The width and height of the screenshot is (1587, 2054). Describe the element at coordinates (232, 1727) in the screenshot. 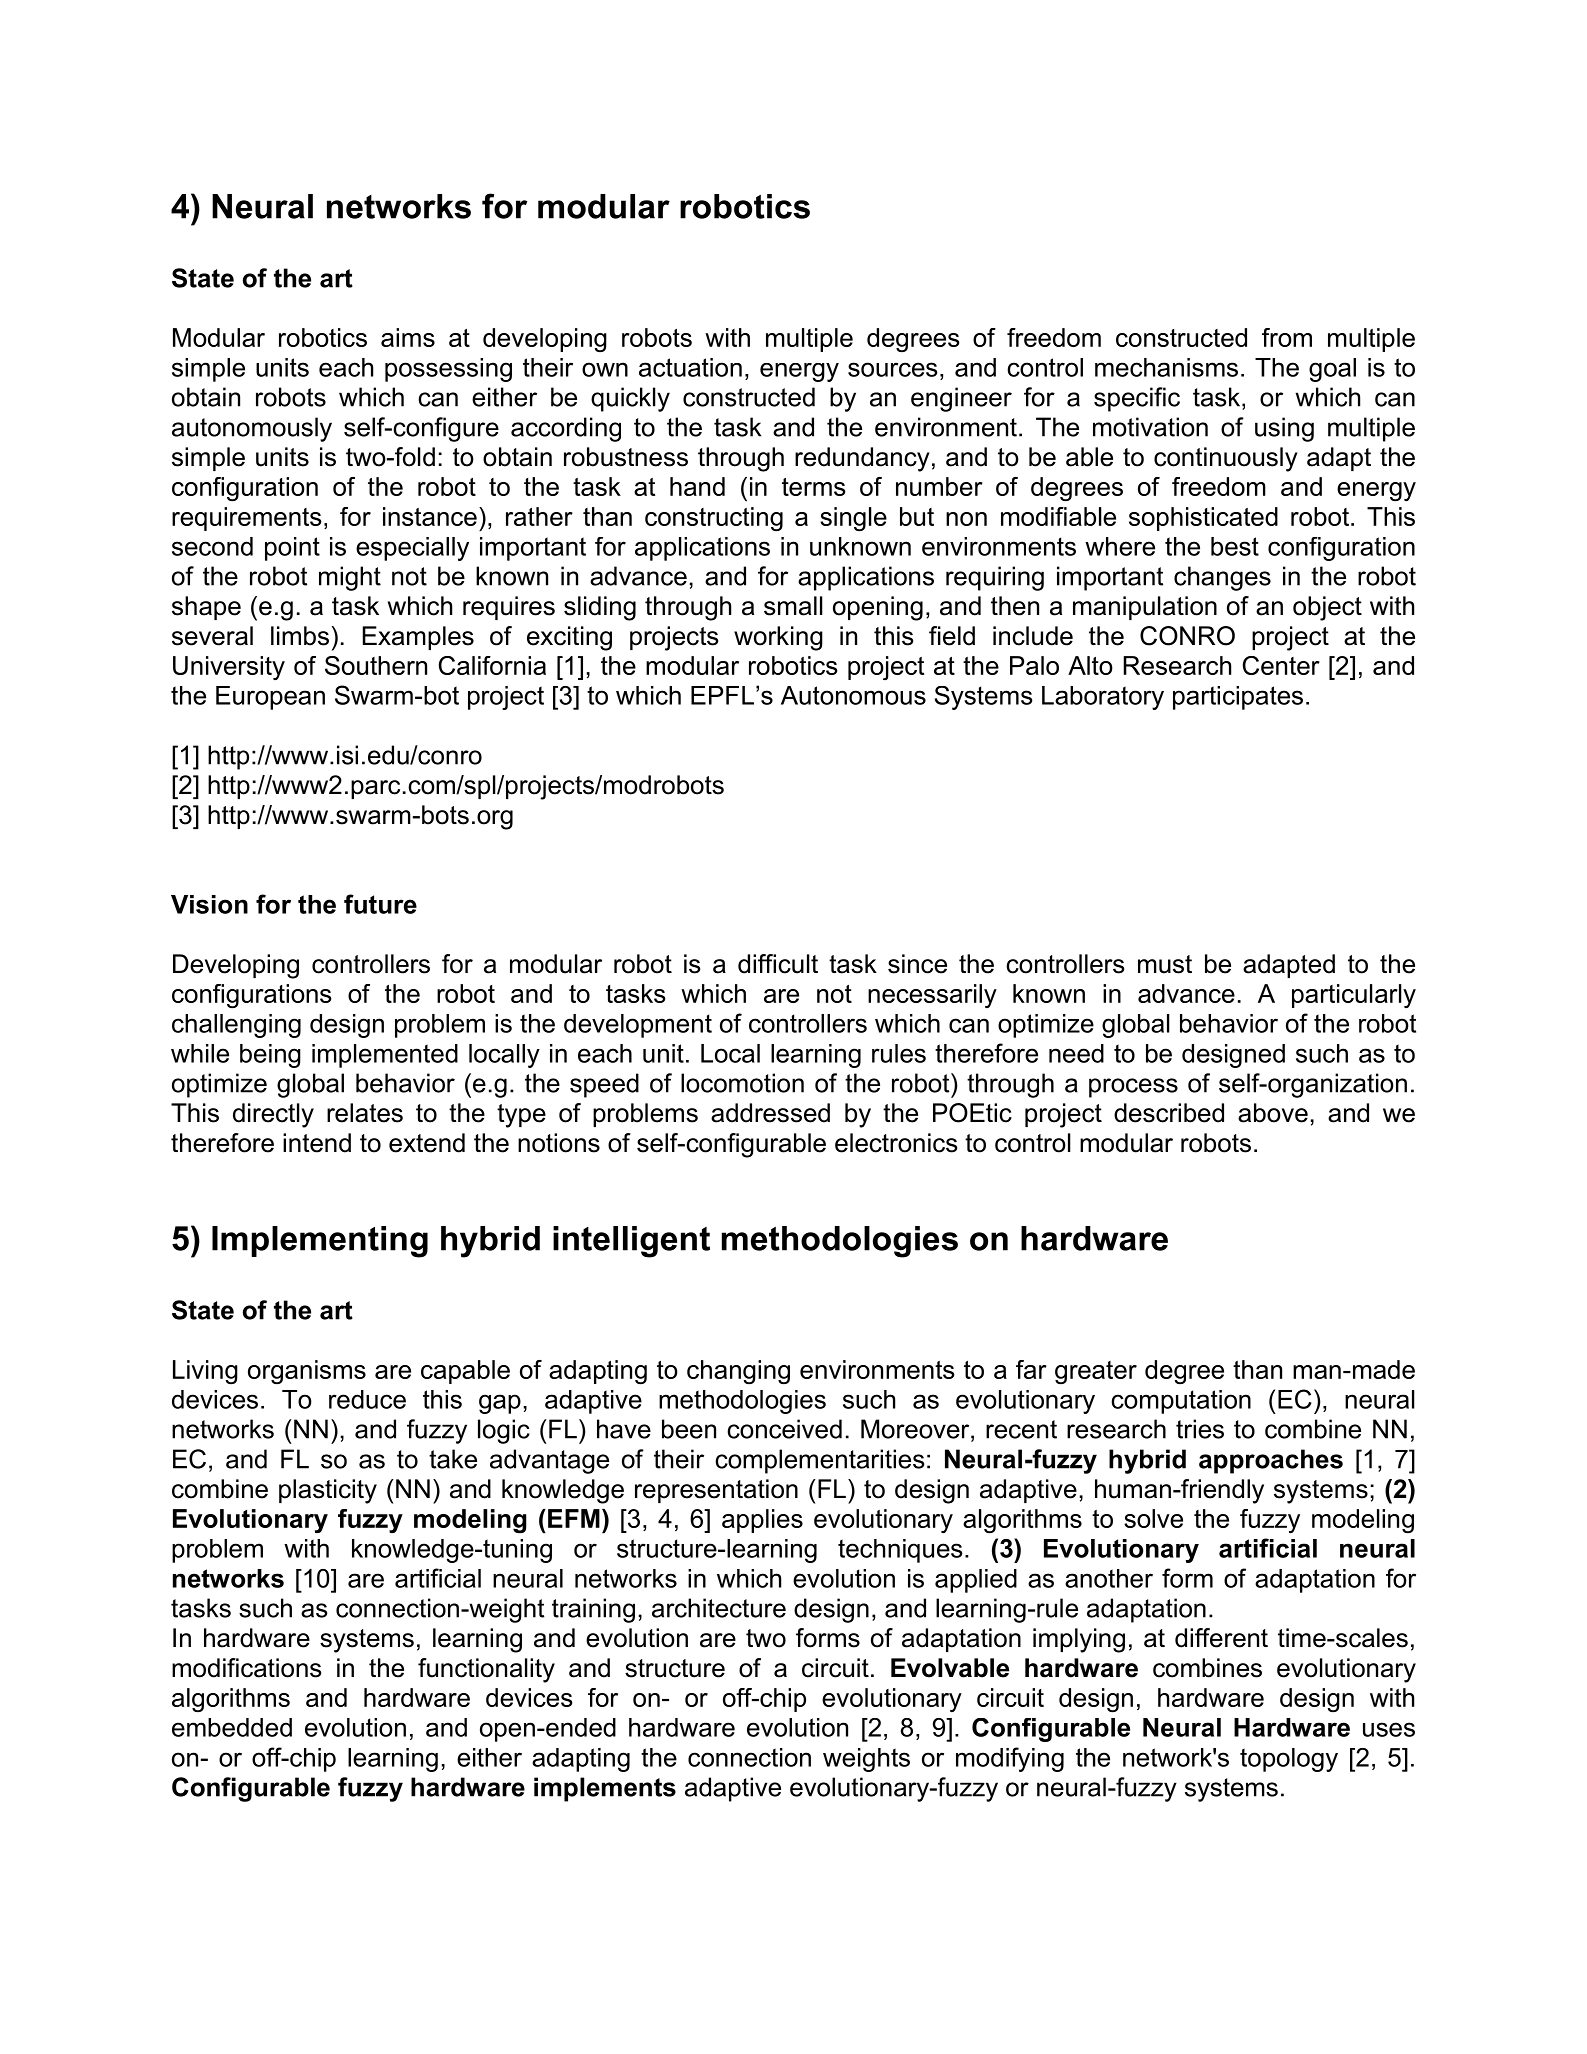

I see `embedded` at that location.
